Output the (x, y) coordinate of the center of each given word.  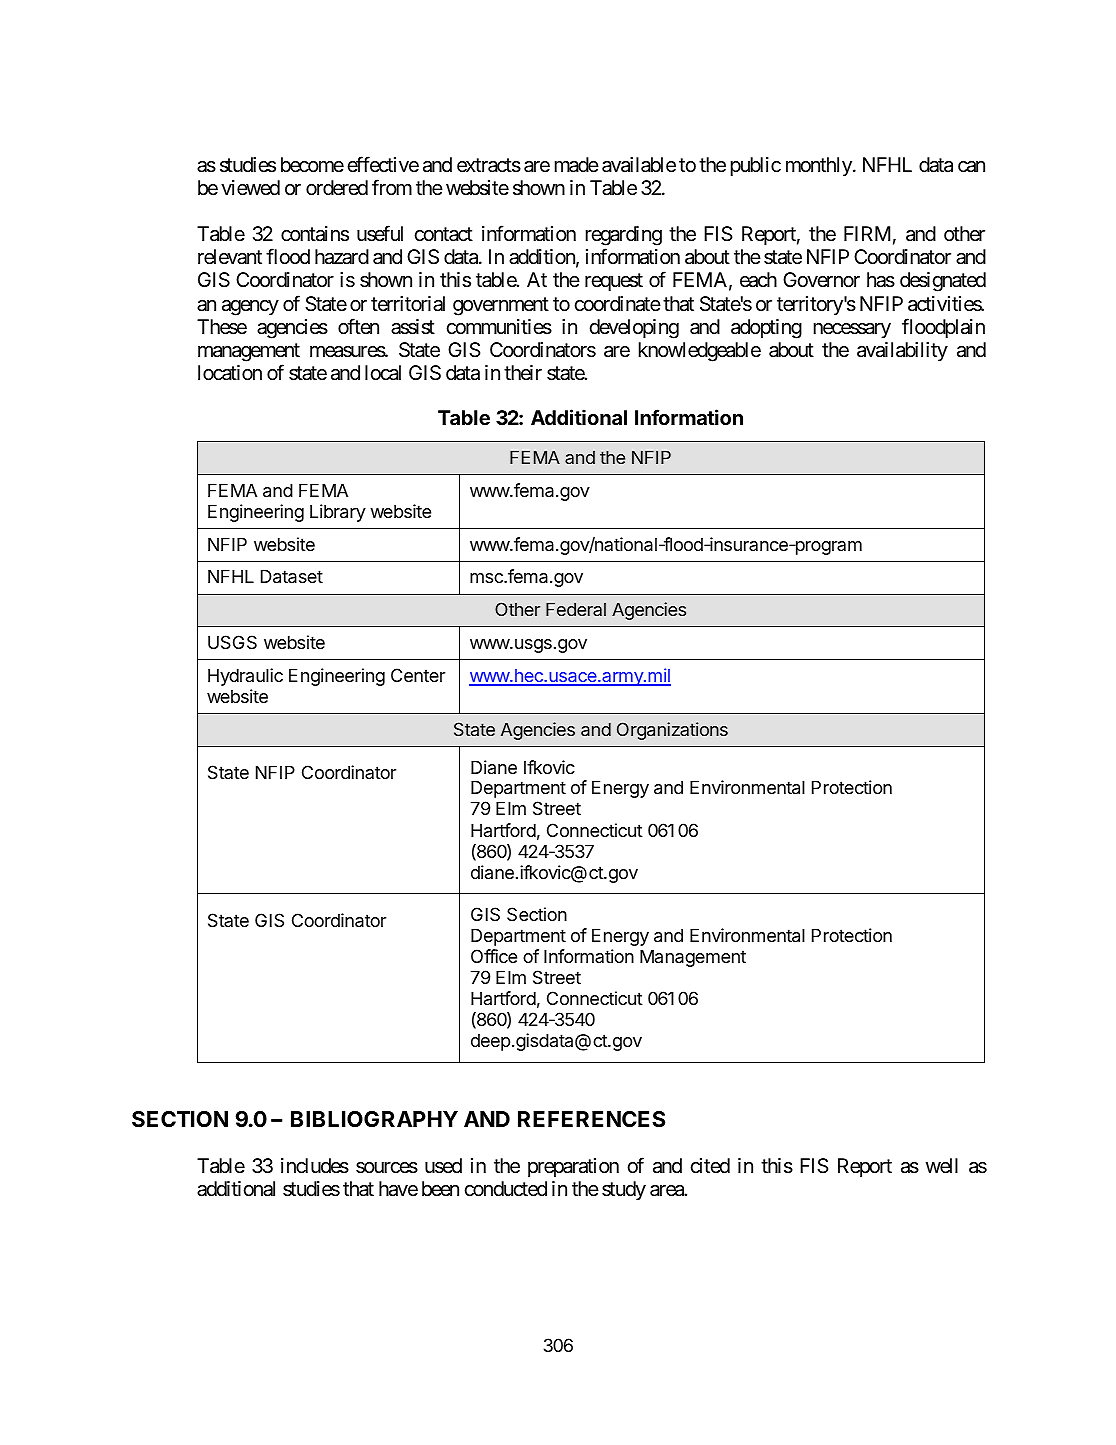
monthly (820, 166)
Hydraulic (245, 677)
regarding (624, 237)
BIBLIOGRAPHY (374, 1119)
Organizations (672, 731)
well (942, 1165)
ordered (337, 188)
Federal (576, 609)
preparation (573, 1167)
